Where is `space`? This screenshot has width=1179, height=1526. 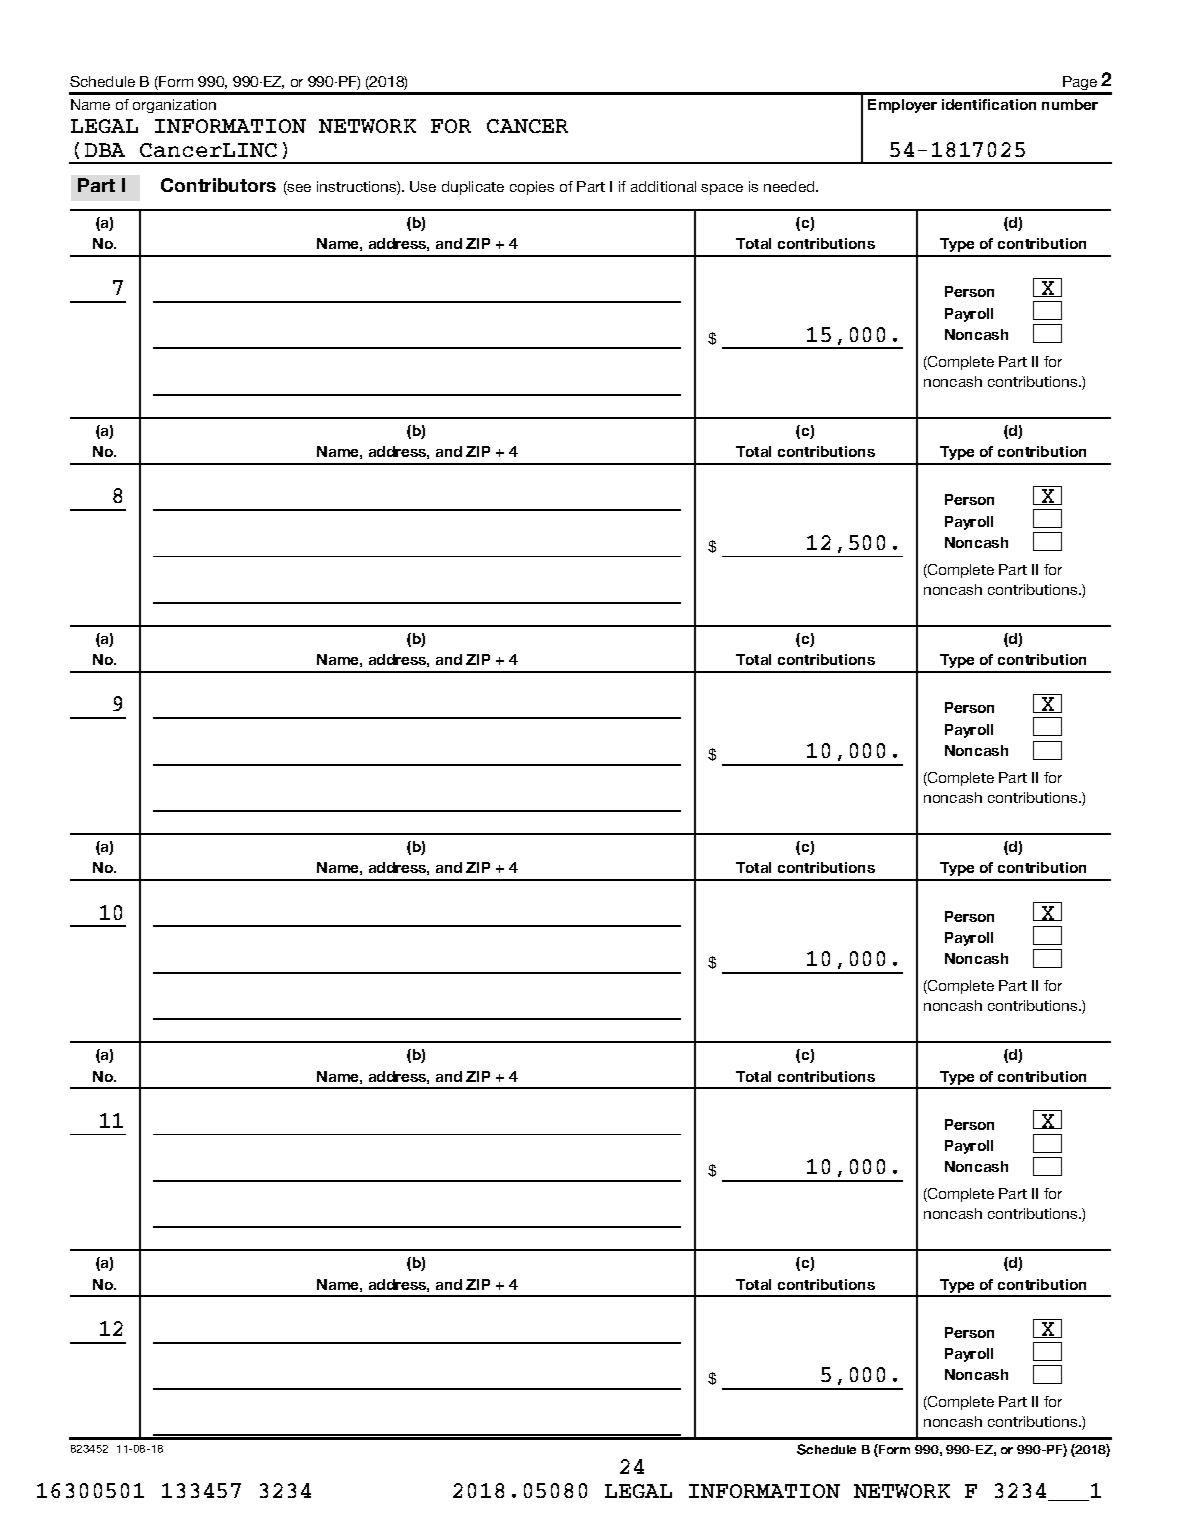 space is located at coordinates (722, 189).
